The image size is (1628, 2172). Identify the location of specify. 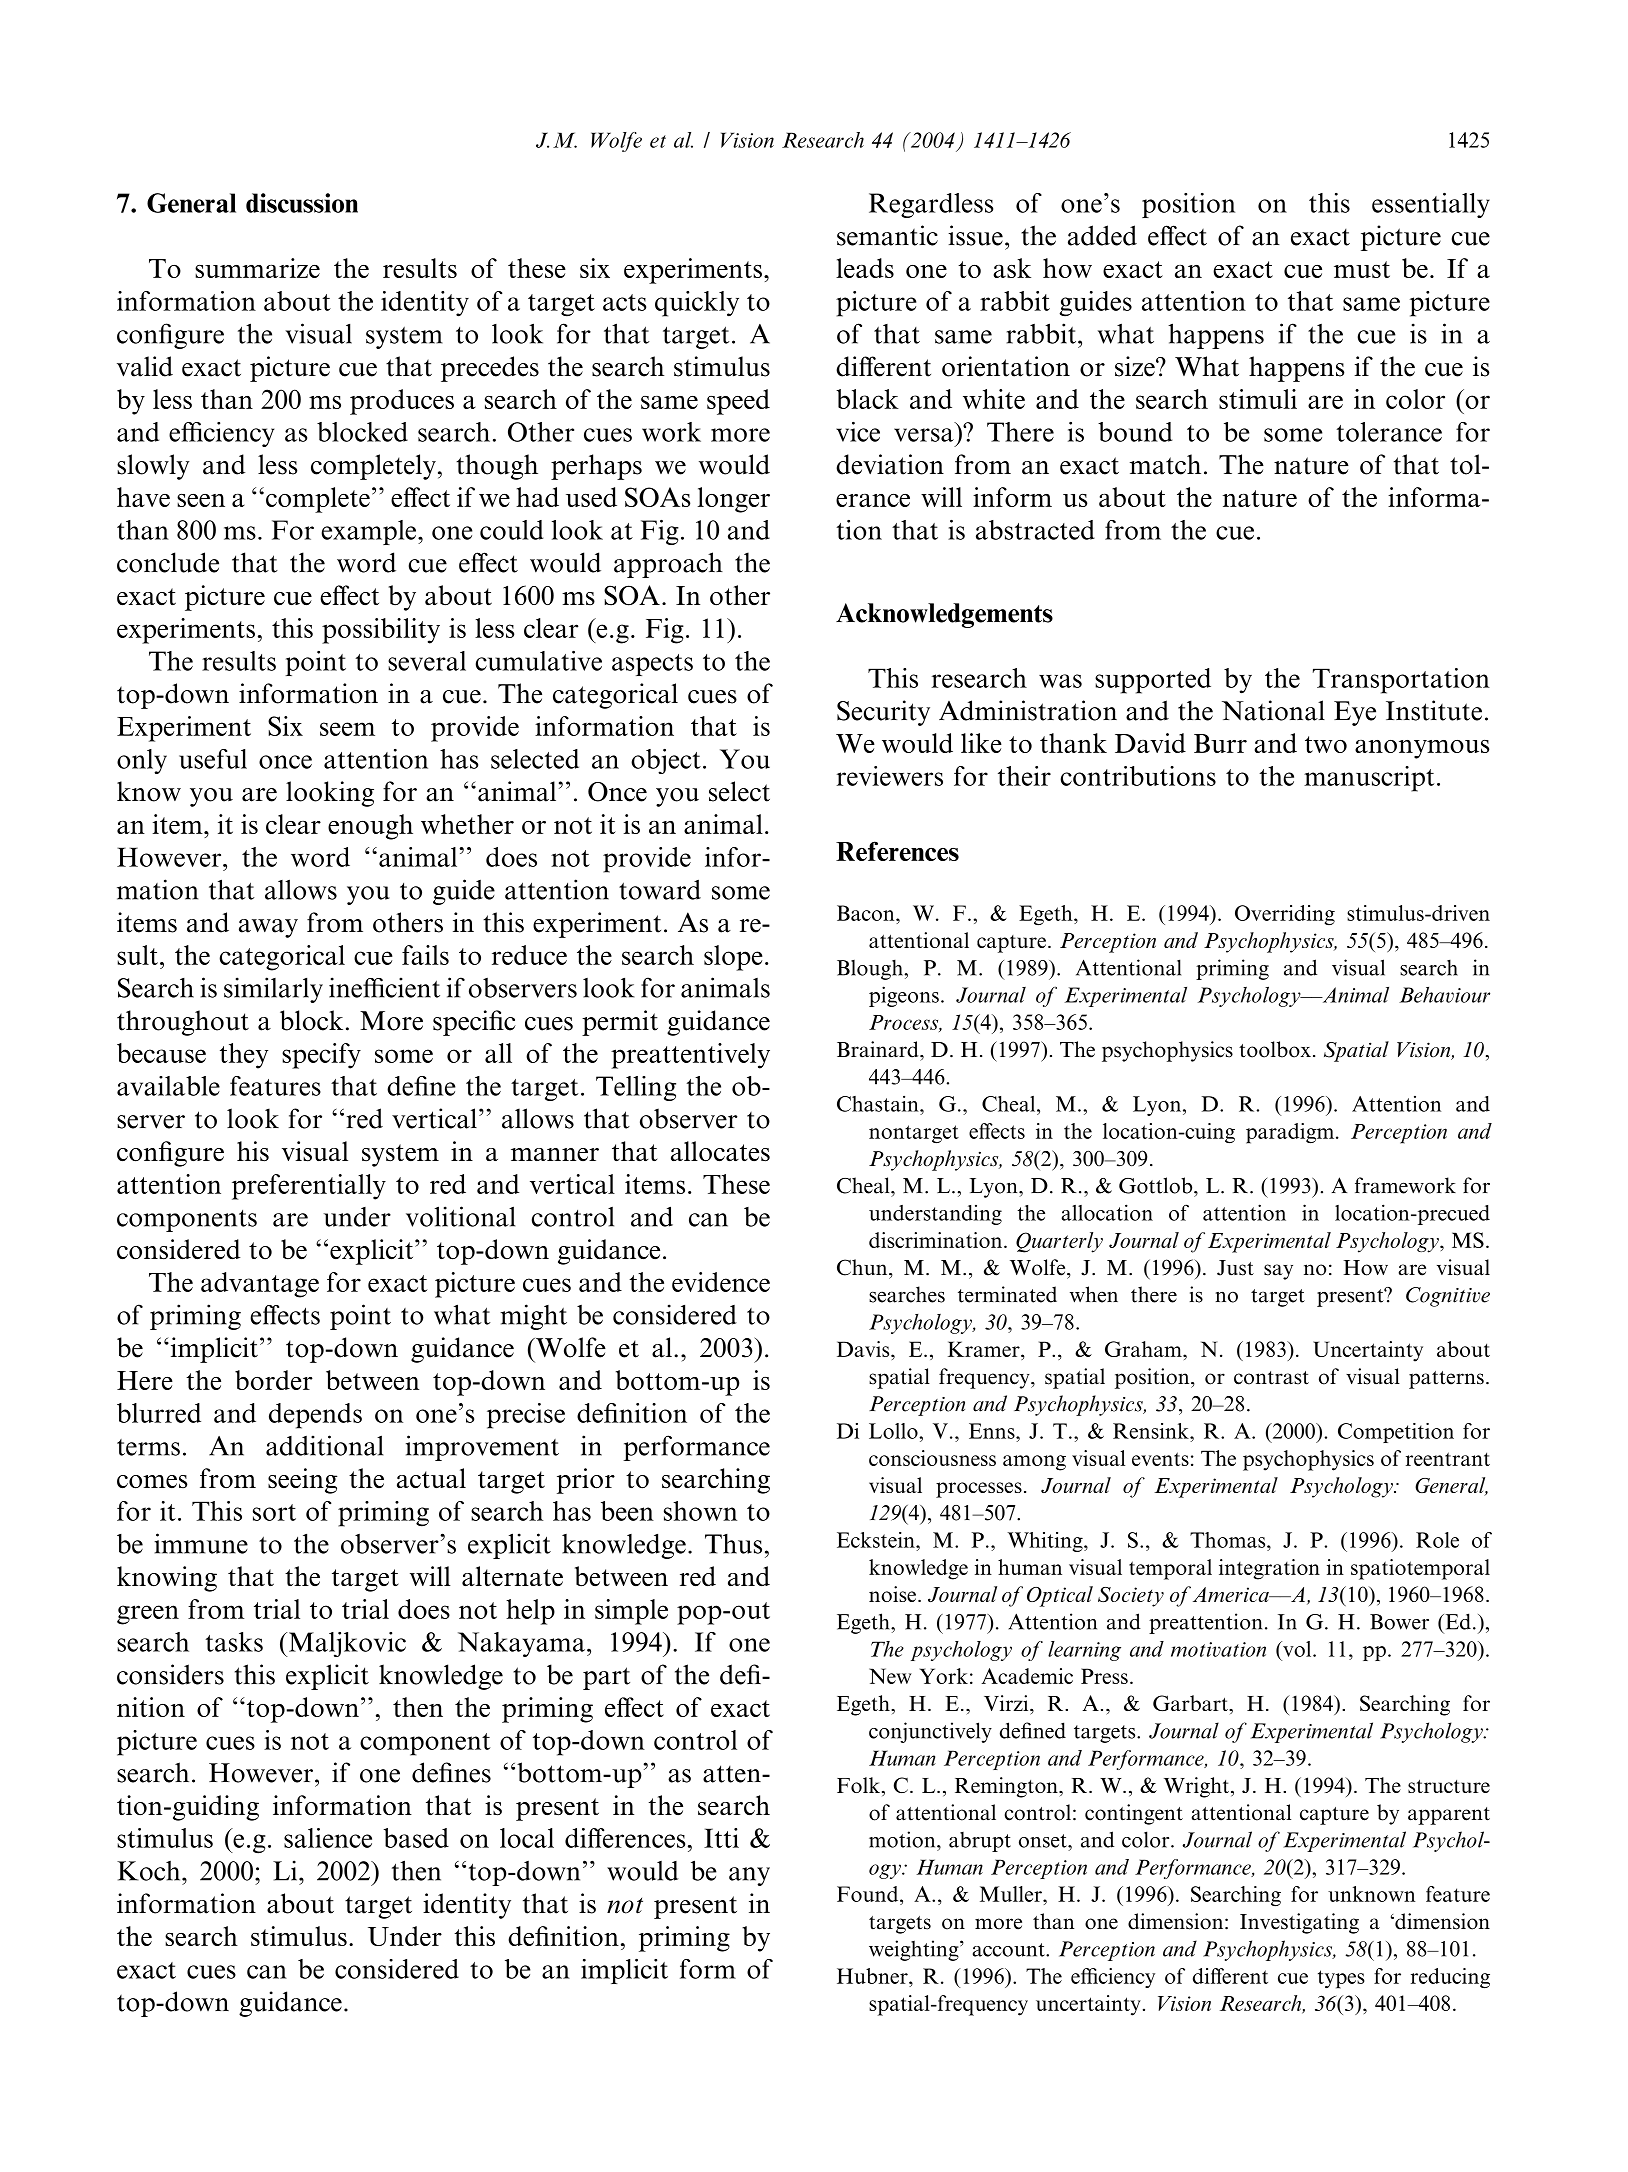
(321, 1056).
